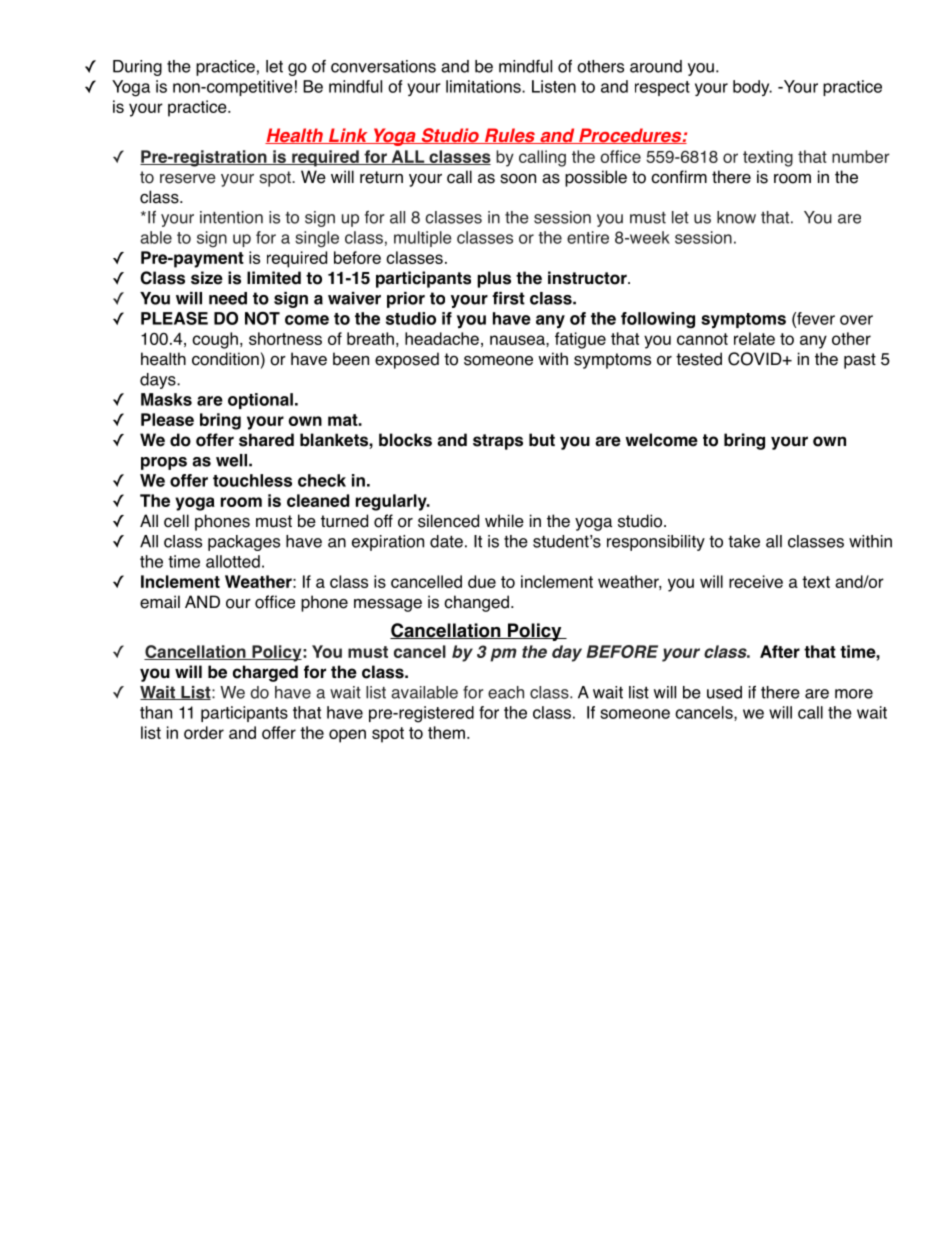 Image resolution: width=952 pixels, height=1233 pixels. Describe the element at coordinates (494, 279) in the page. I see `plus` at that location.
